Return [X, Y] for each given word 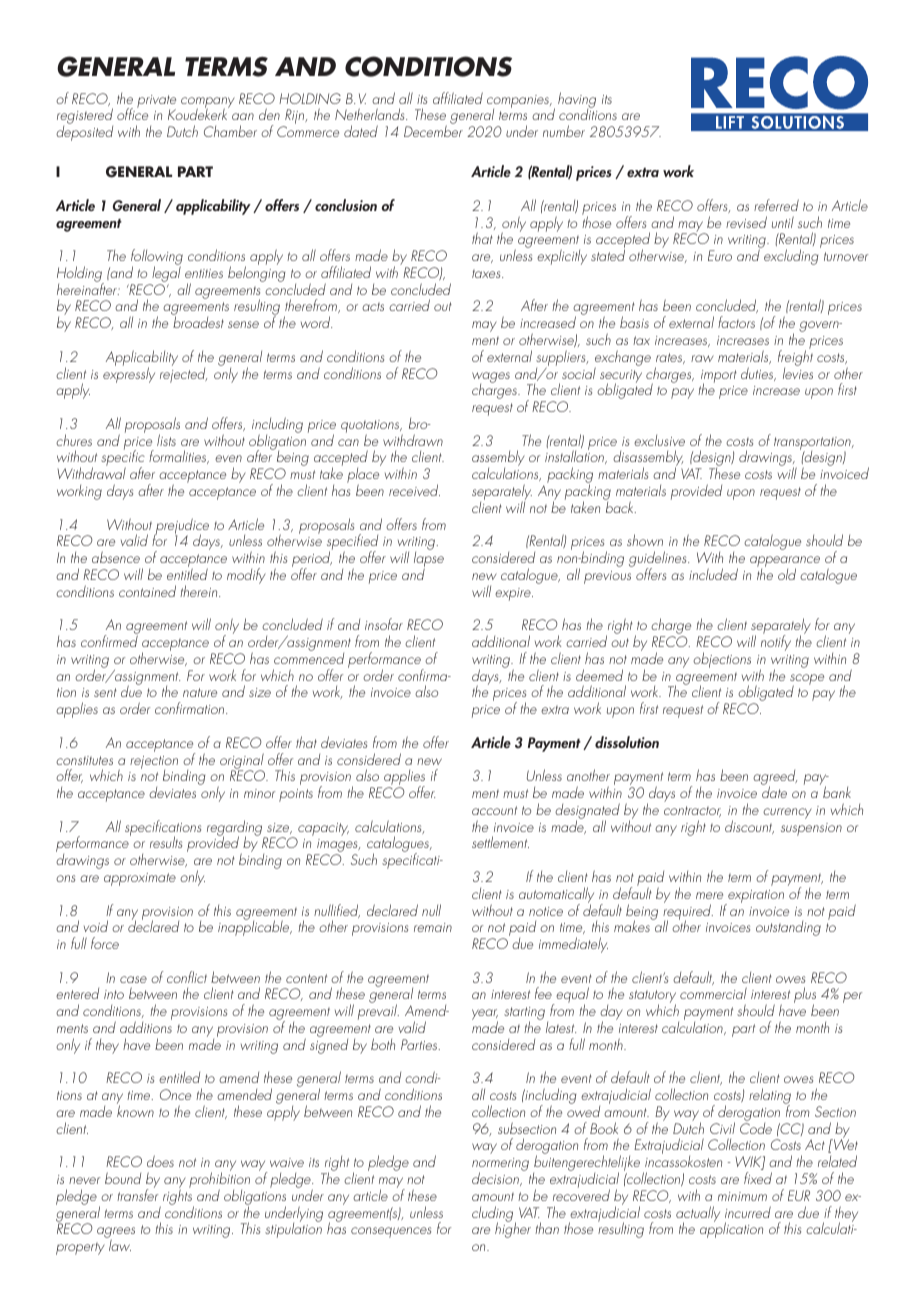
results [166, 842]
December [433, 131]
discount [749, 827]
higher [513, 1229]
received [414, 490]
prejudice [181, 527]
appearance [785, 563]
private [156, 102]
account [494, 810]
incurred [748, 1212]
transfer [137, 1194]
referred [776, 205]
